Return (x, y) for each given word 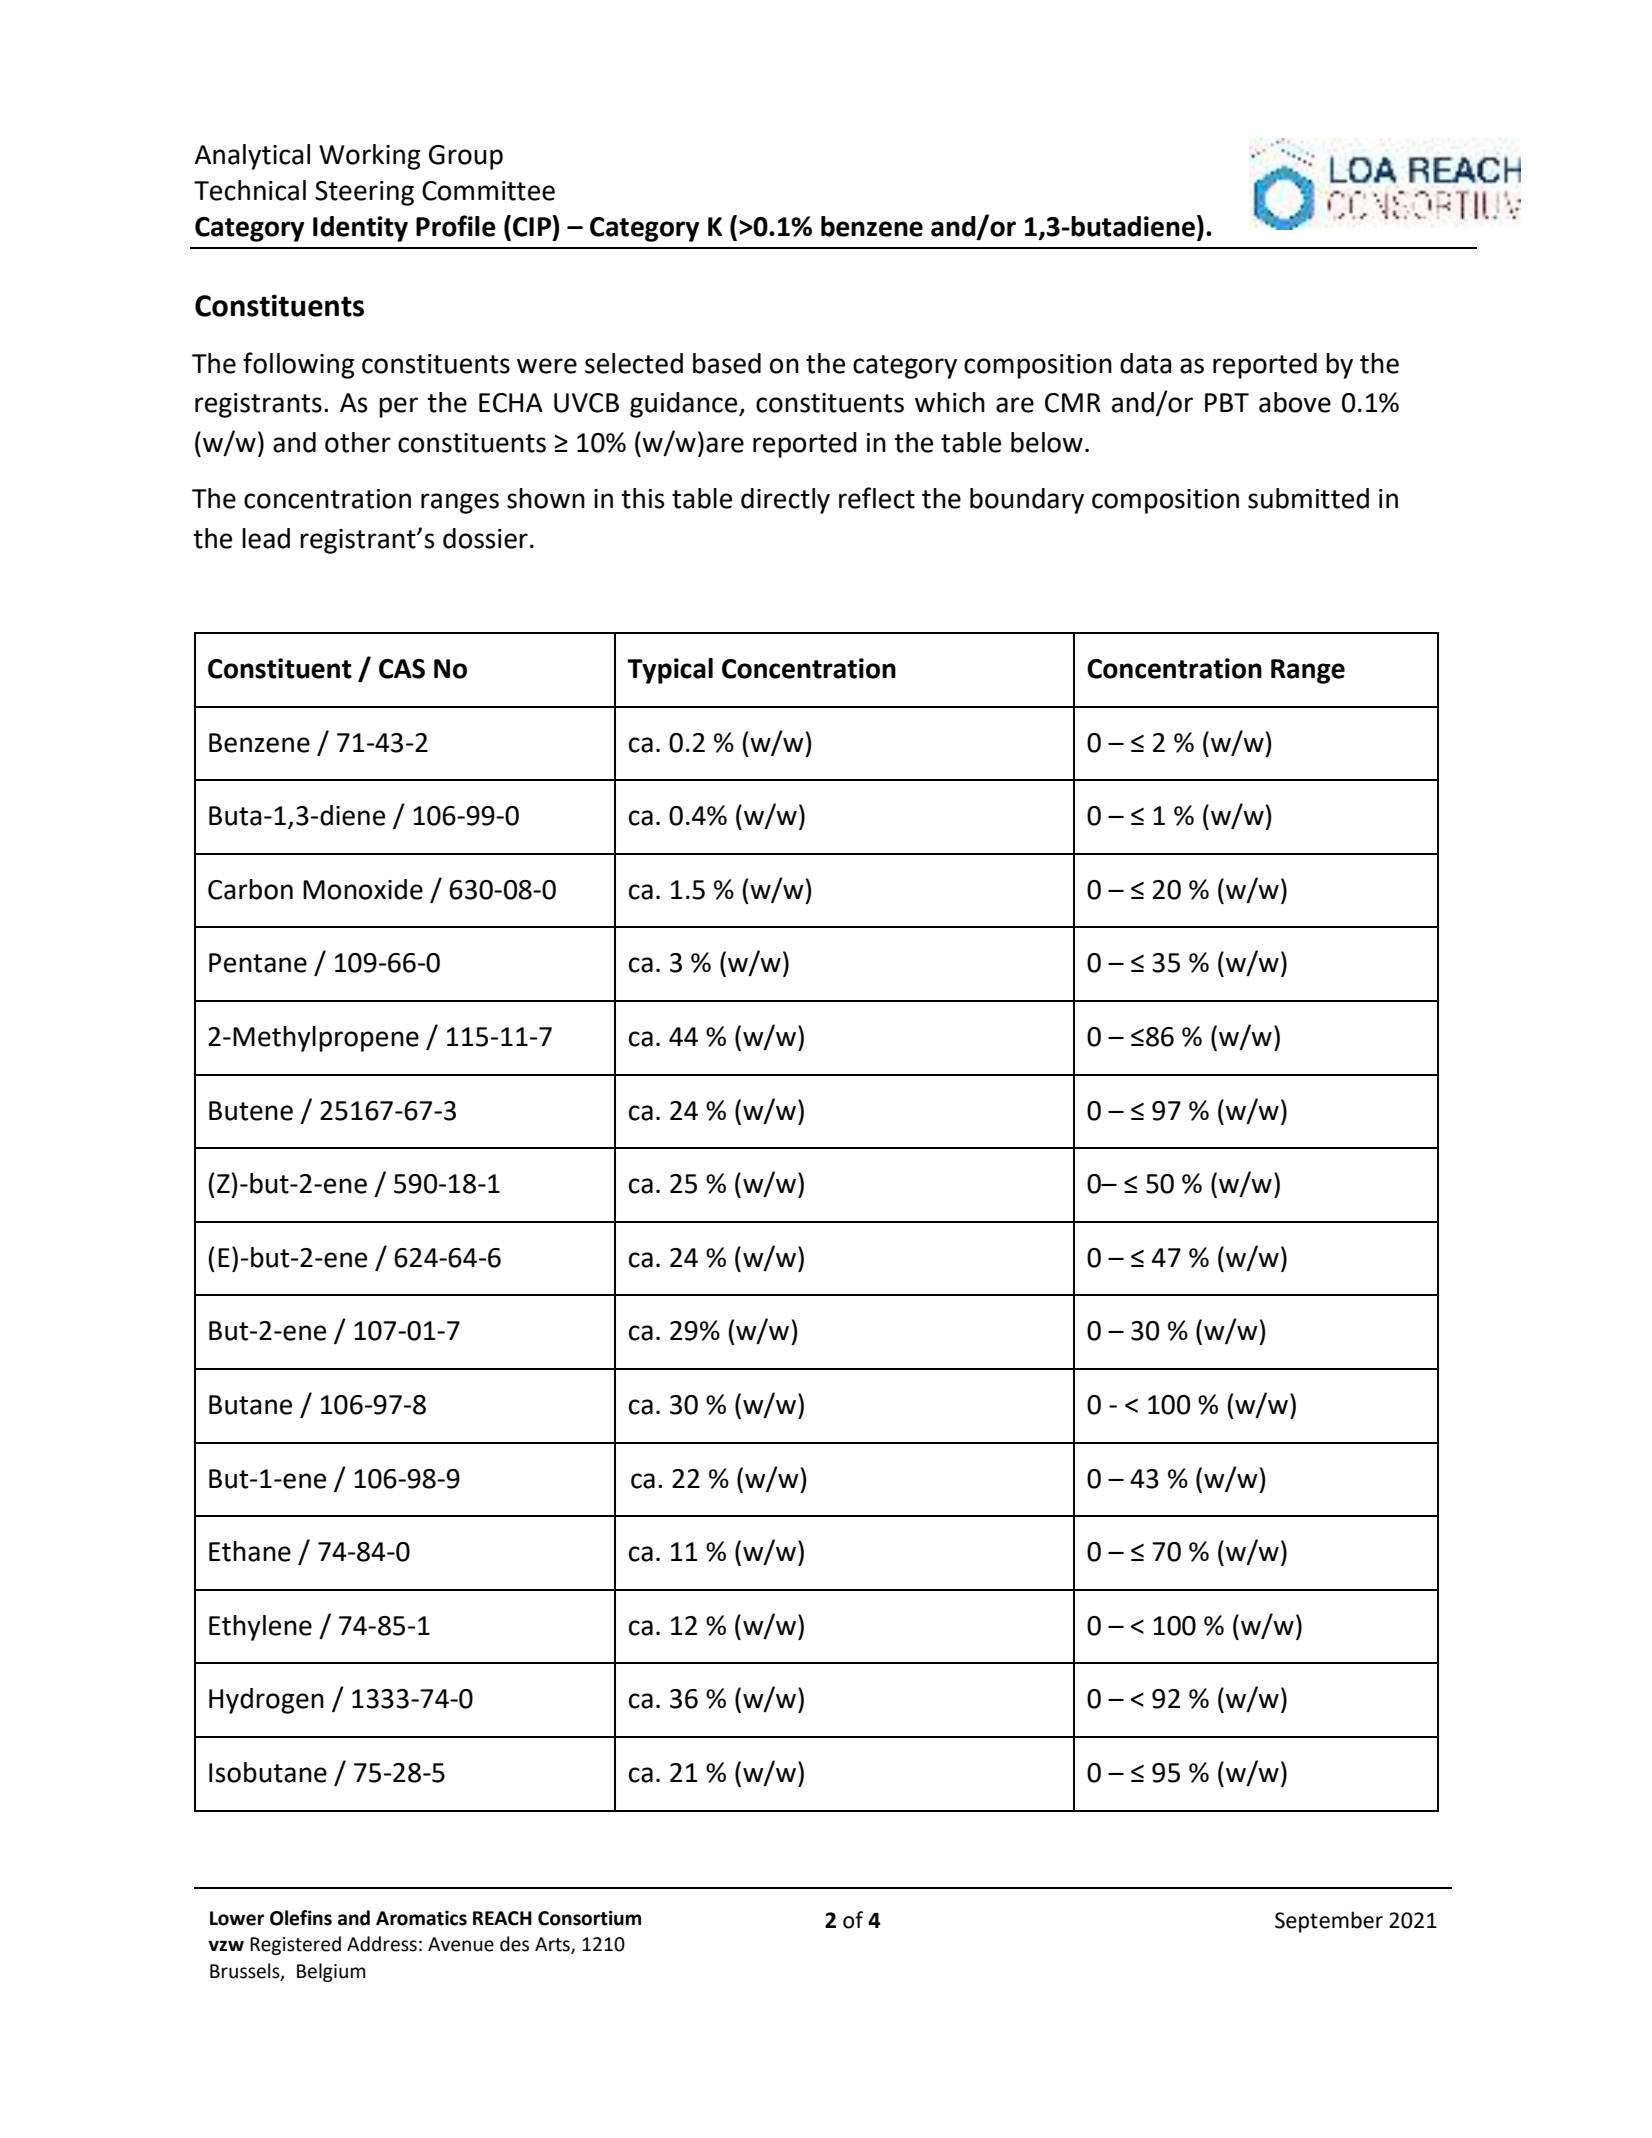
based (727, 363)
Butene (251, 1111)
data (1145, 363)
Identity (360, 229)
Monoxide (363, 889)
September (1329, 1922)
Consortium (589, 1918)
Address (382, 1944)
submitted (1308, 498)
